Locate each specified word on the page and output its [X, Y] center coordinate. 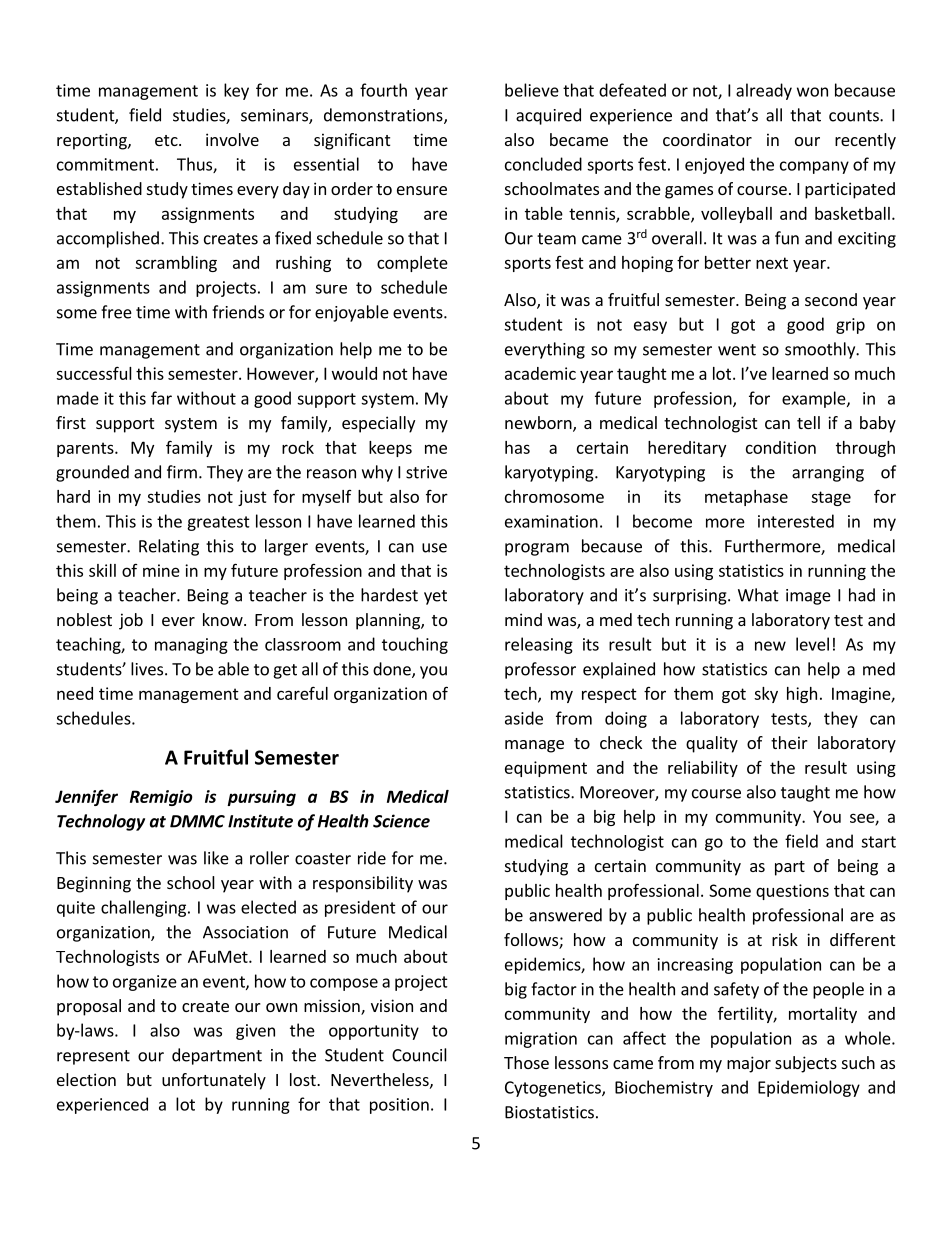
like [216, 858]
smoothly [821, 350]
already [764, 91]
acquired [548, 116]
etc [167, 140]
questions [792, 892]
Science [401, 821]
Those [526, 1062]
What [758, 595]
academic [540, 373]
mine [161, 570]
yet [435, 597]
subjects [806, 1064]
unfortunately [214, 1081]
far [161, 398]
